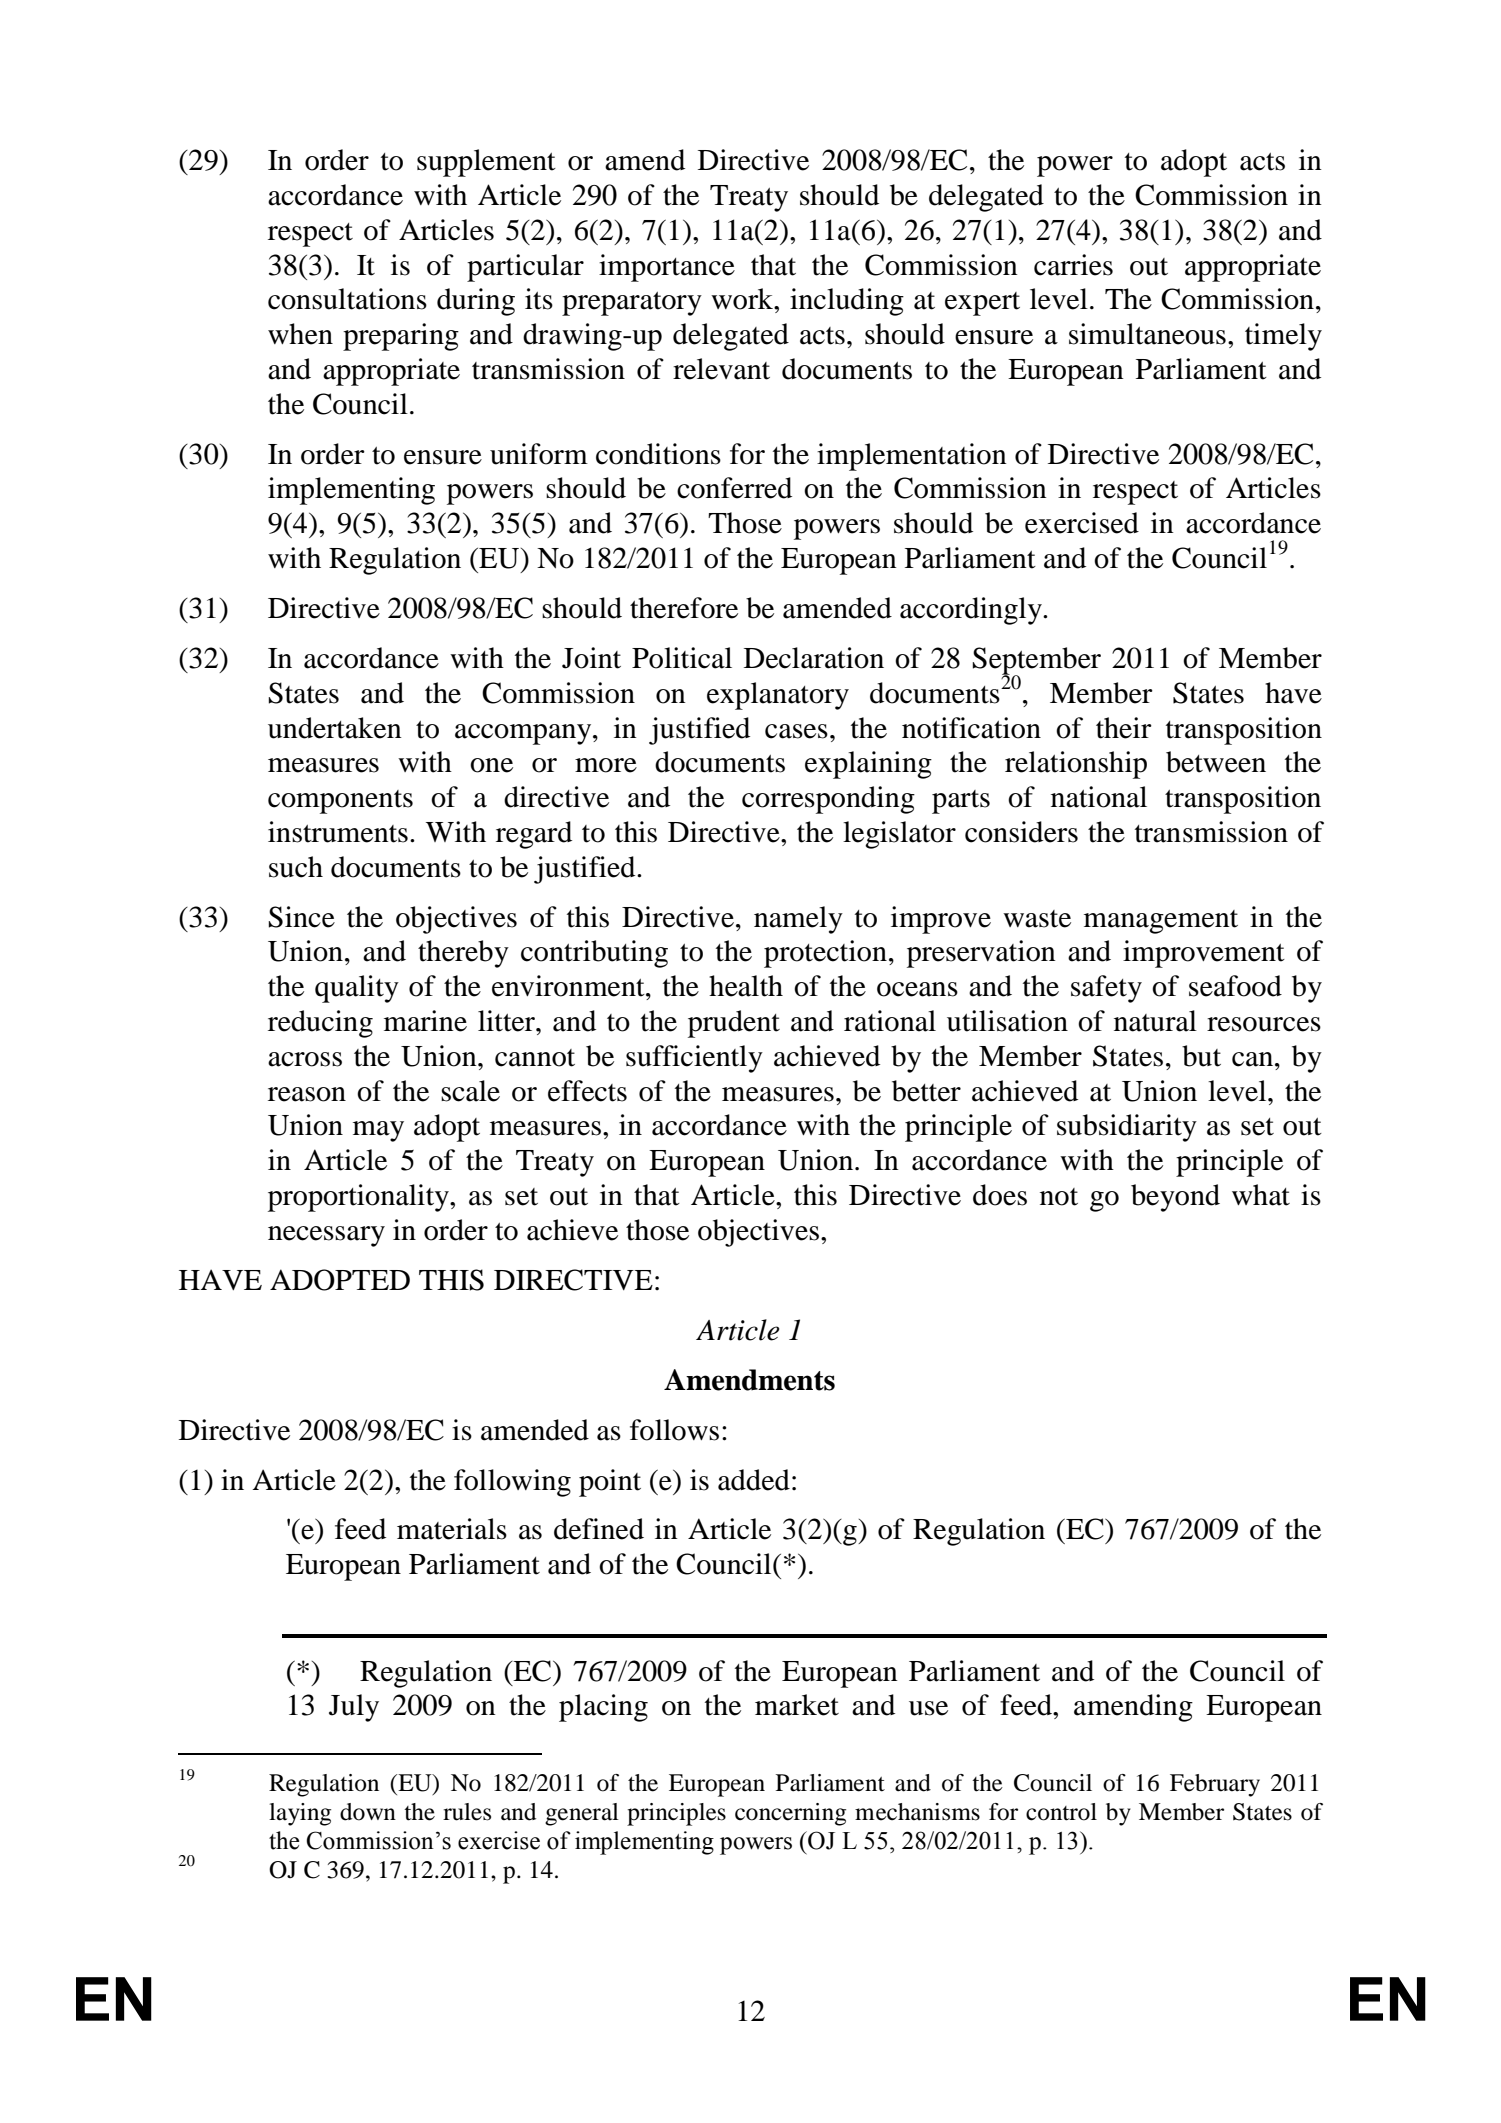 This screenshot has width=1501, height=2123. What do you see at coordinates (754, 1480) in the screenshot?
I see `added` at bounding box center [754, 1480].
